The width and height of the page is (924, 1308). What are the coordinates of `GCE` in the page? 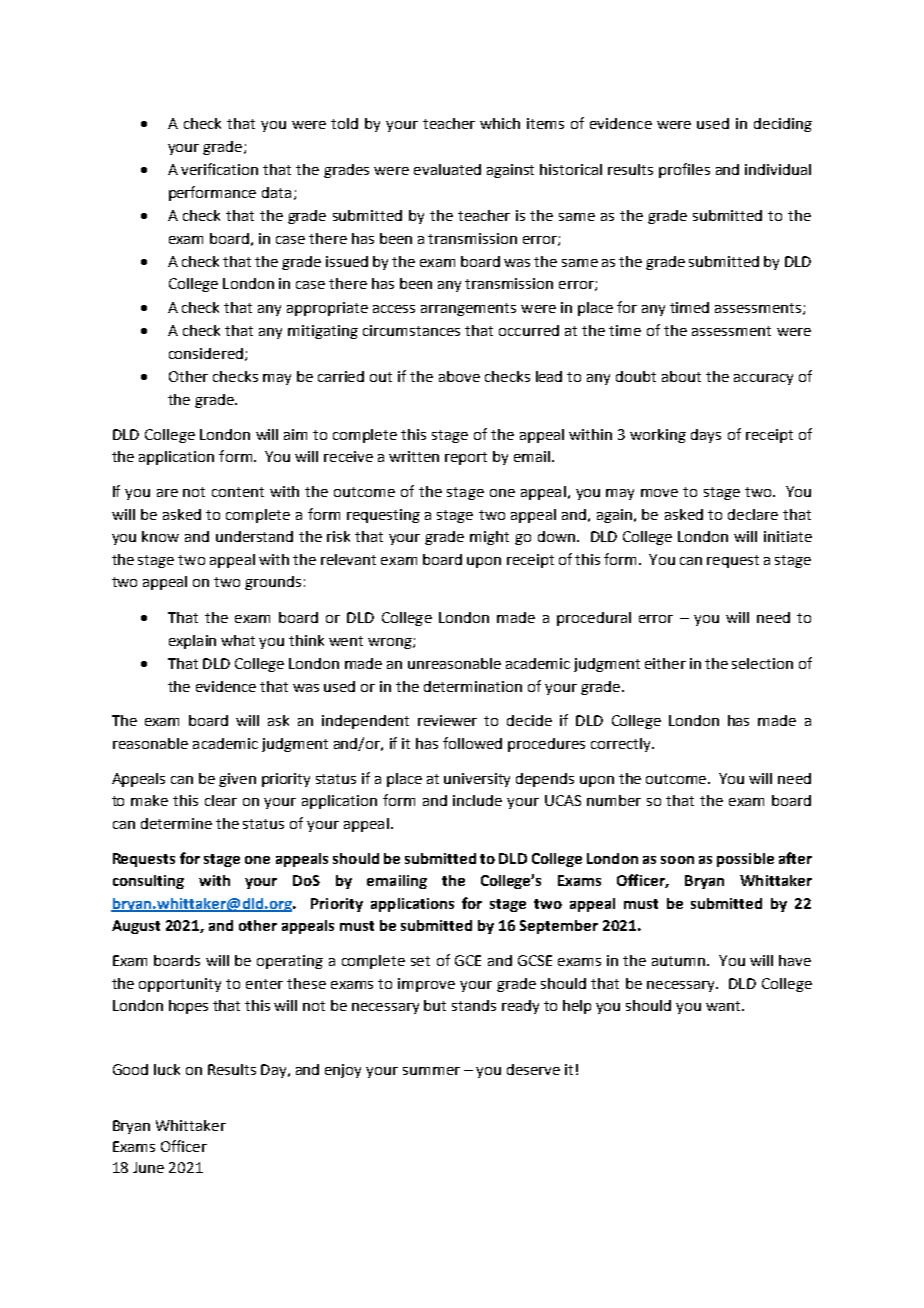 It's located at (468, 960).
